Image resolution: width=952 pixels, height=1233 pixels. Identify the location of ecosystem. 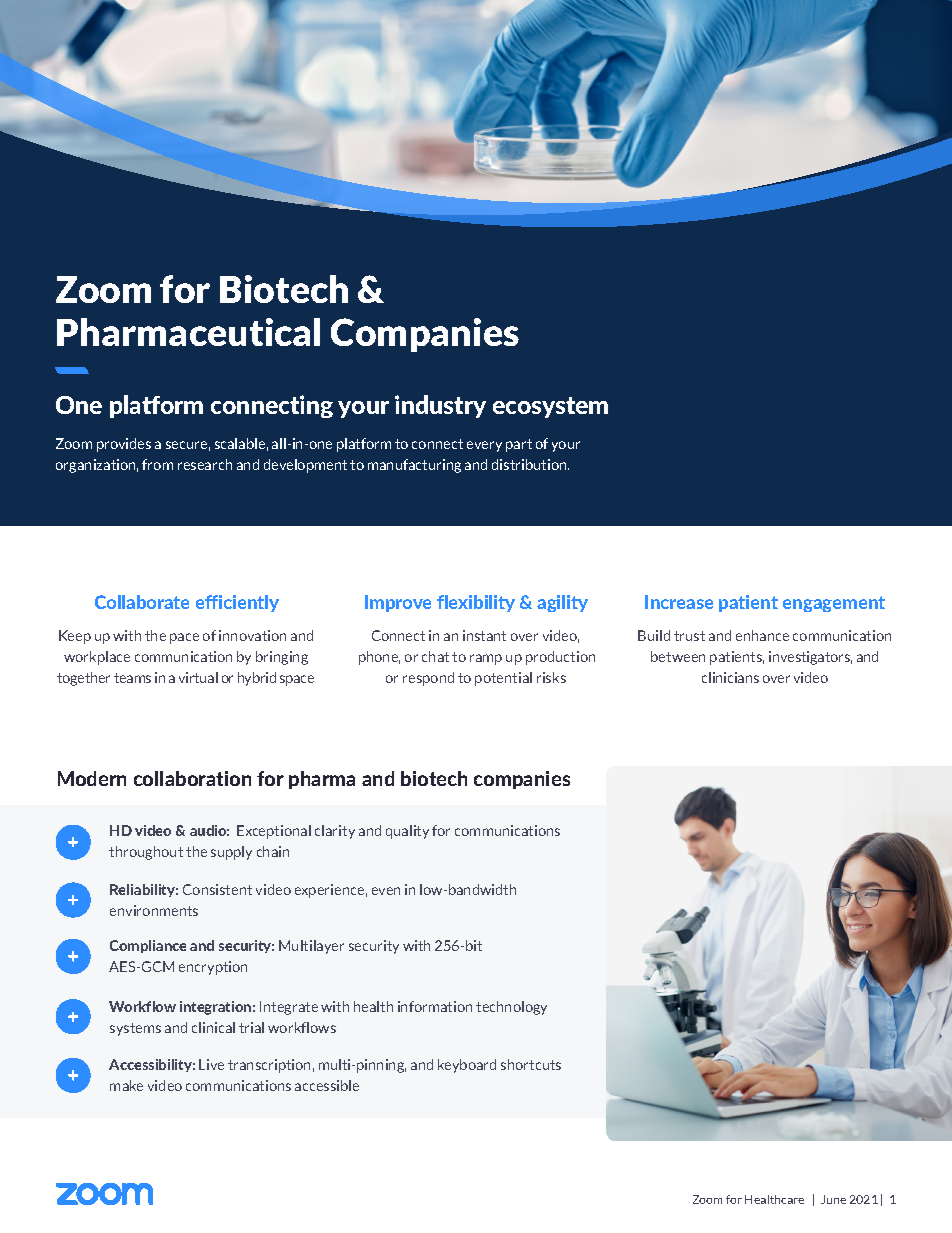
(550, 407).
